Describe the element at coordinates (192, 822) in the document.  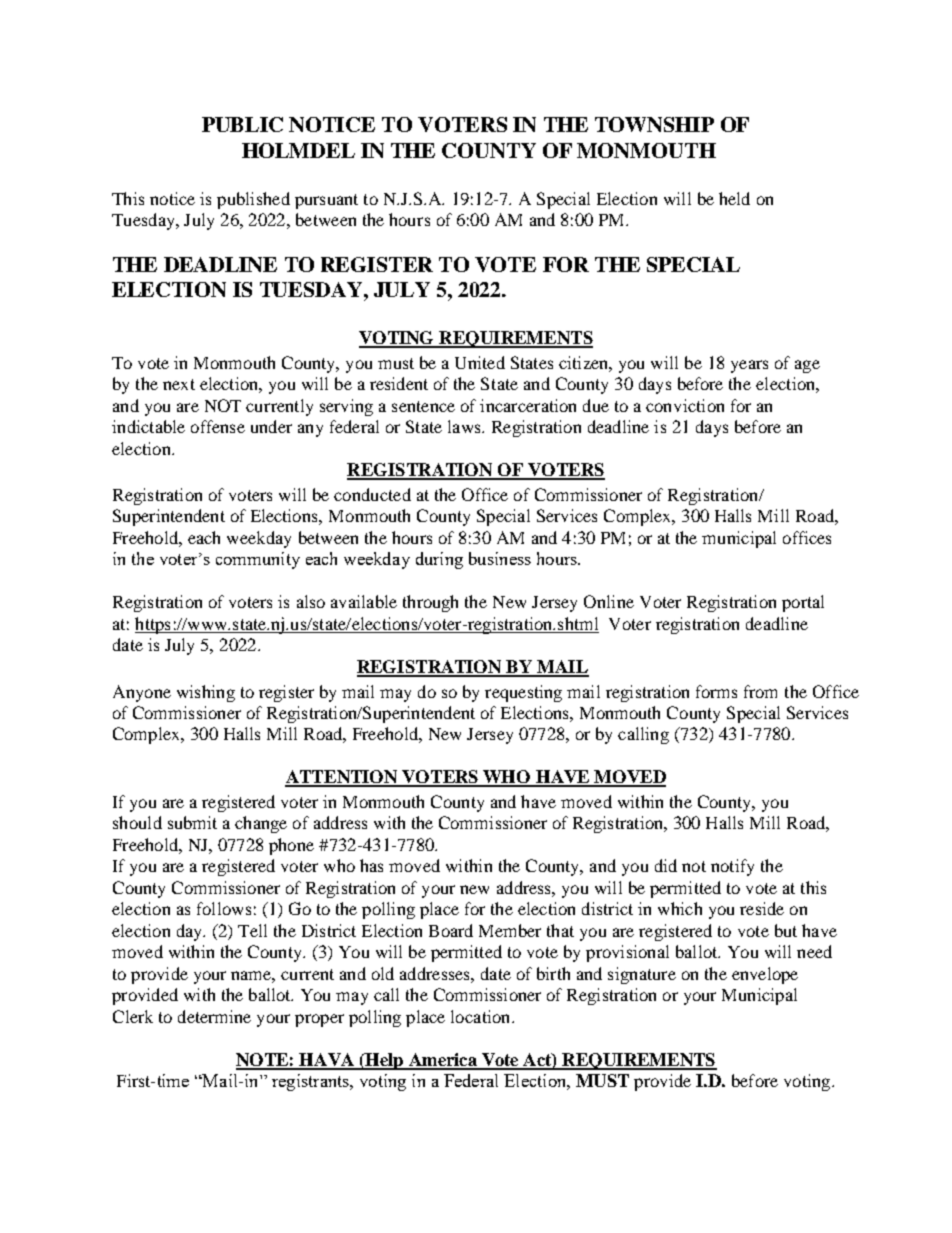
I see `submit` at that location.
